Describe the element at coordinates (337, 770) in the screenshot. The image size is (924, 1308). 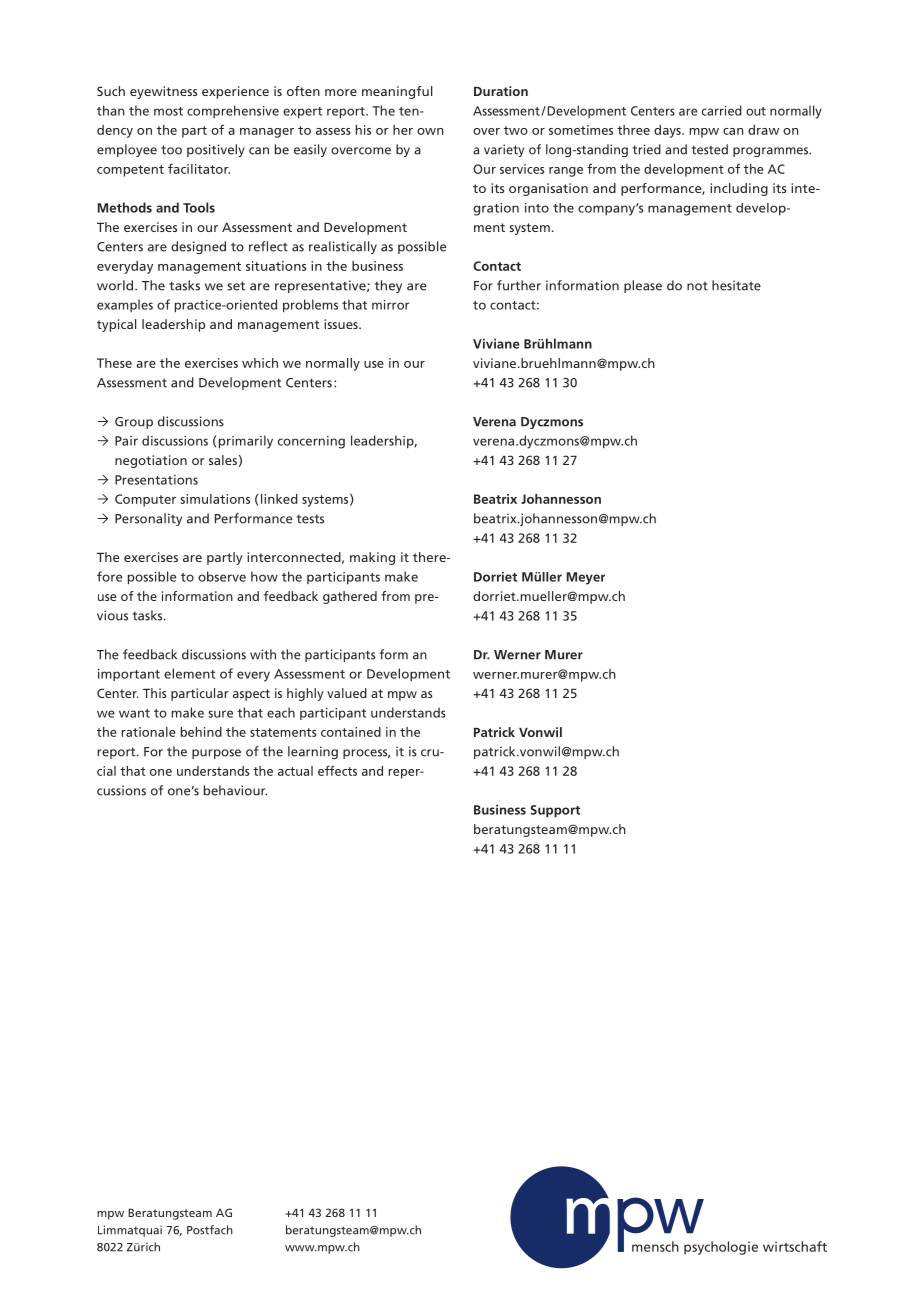
I see `effects` at that location.
